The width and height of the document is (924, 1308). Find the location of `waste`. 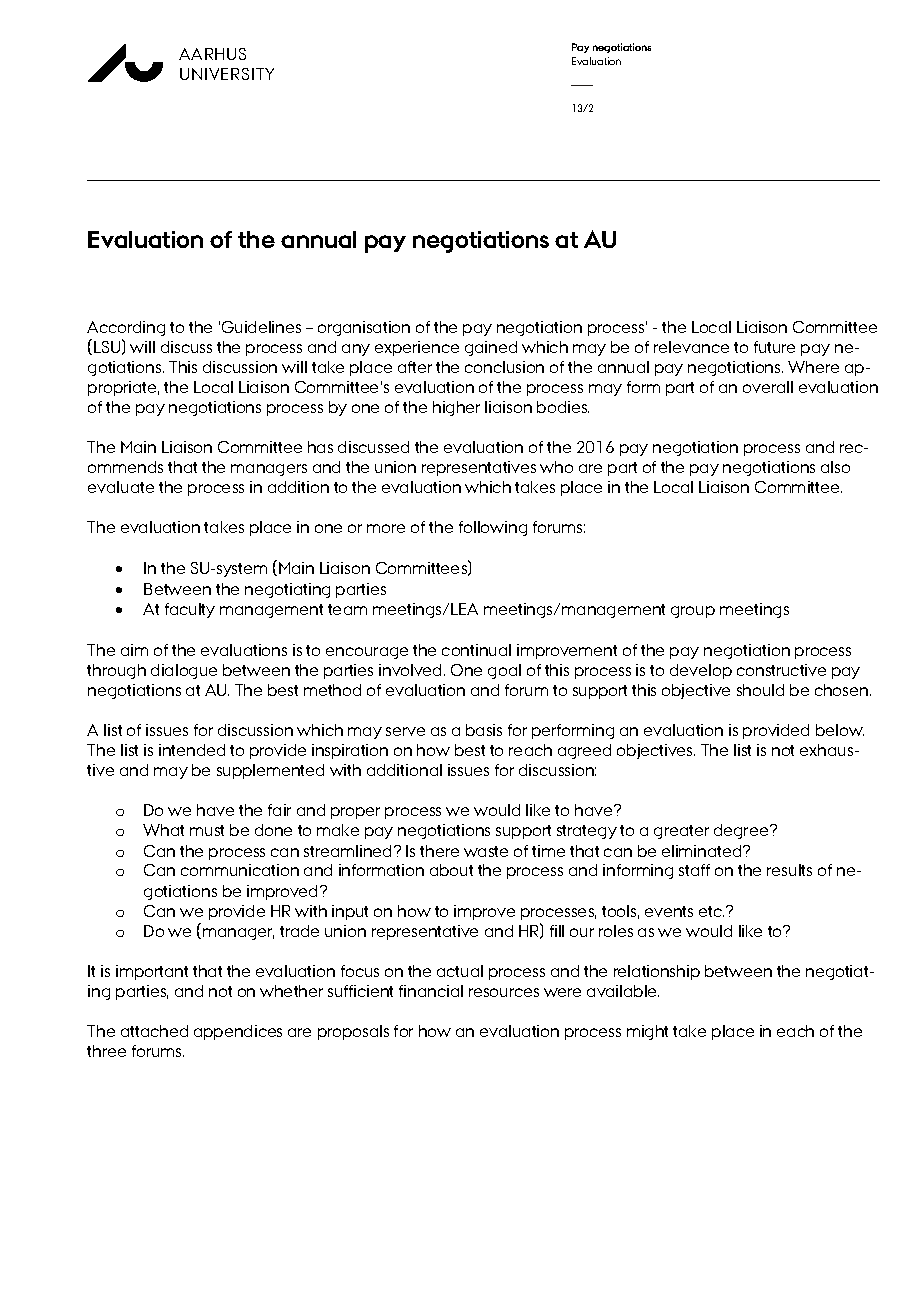

waste is located at coordinates (486, 851).
